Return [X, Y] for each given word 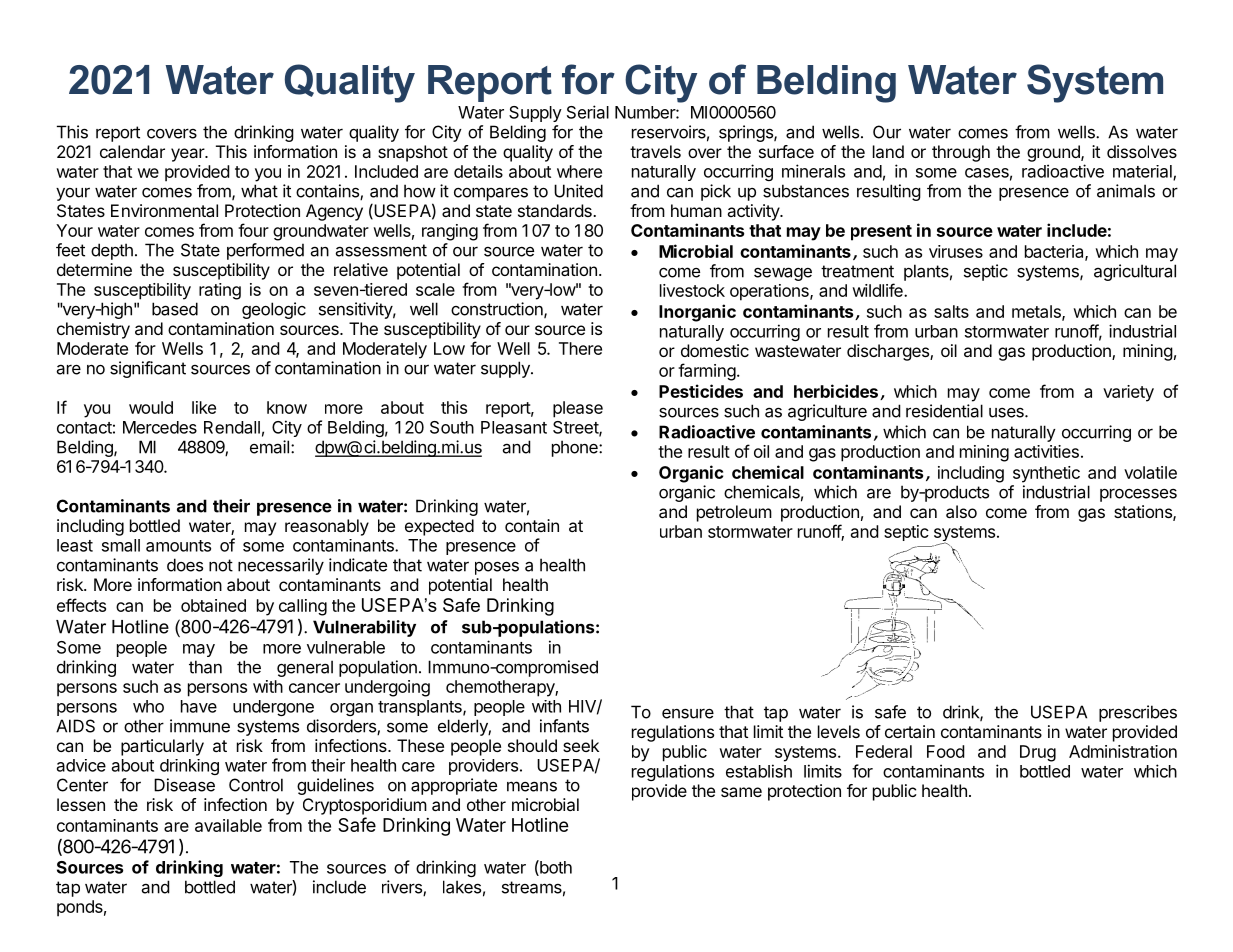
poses [497, 568]
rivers [403, 888]
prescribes [1138, 713]
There [580, 348]
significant [148, 369]
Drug [1038, 753]
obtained [213, 605]
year [188, 155]
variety [1128, 393]
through [961, 153]
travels [655, 151]
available [228, 825]
